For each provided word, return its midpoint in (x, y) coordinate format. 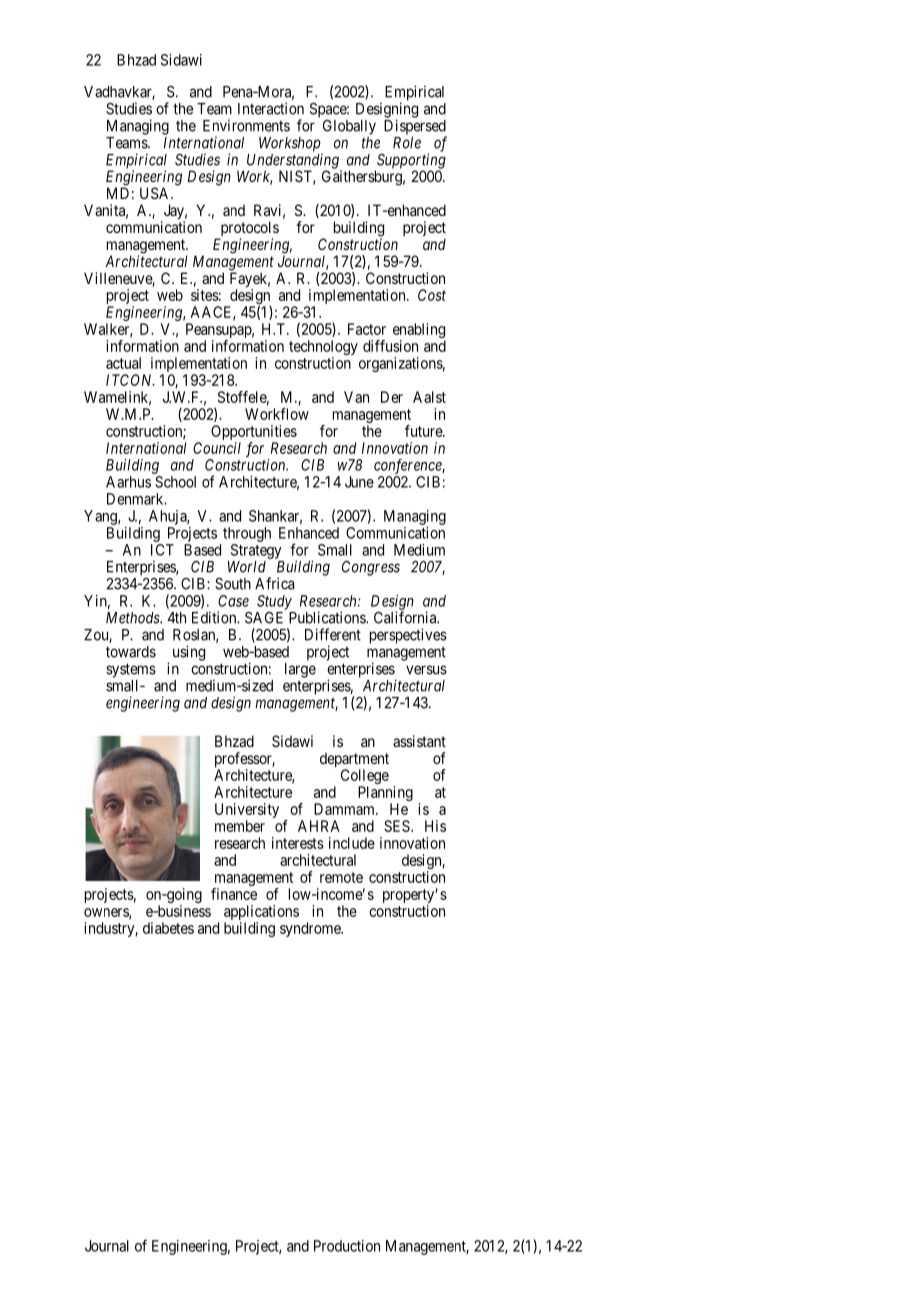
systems (131, 670)
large (300, 670)
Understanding (294, 162)
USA (156, 193)
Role (407, 143)
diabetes (168, 928)
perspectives (408, 636)
